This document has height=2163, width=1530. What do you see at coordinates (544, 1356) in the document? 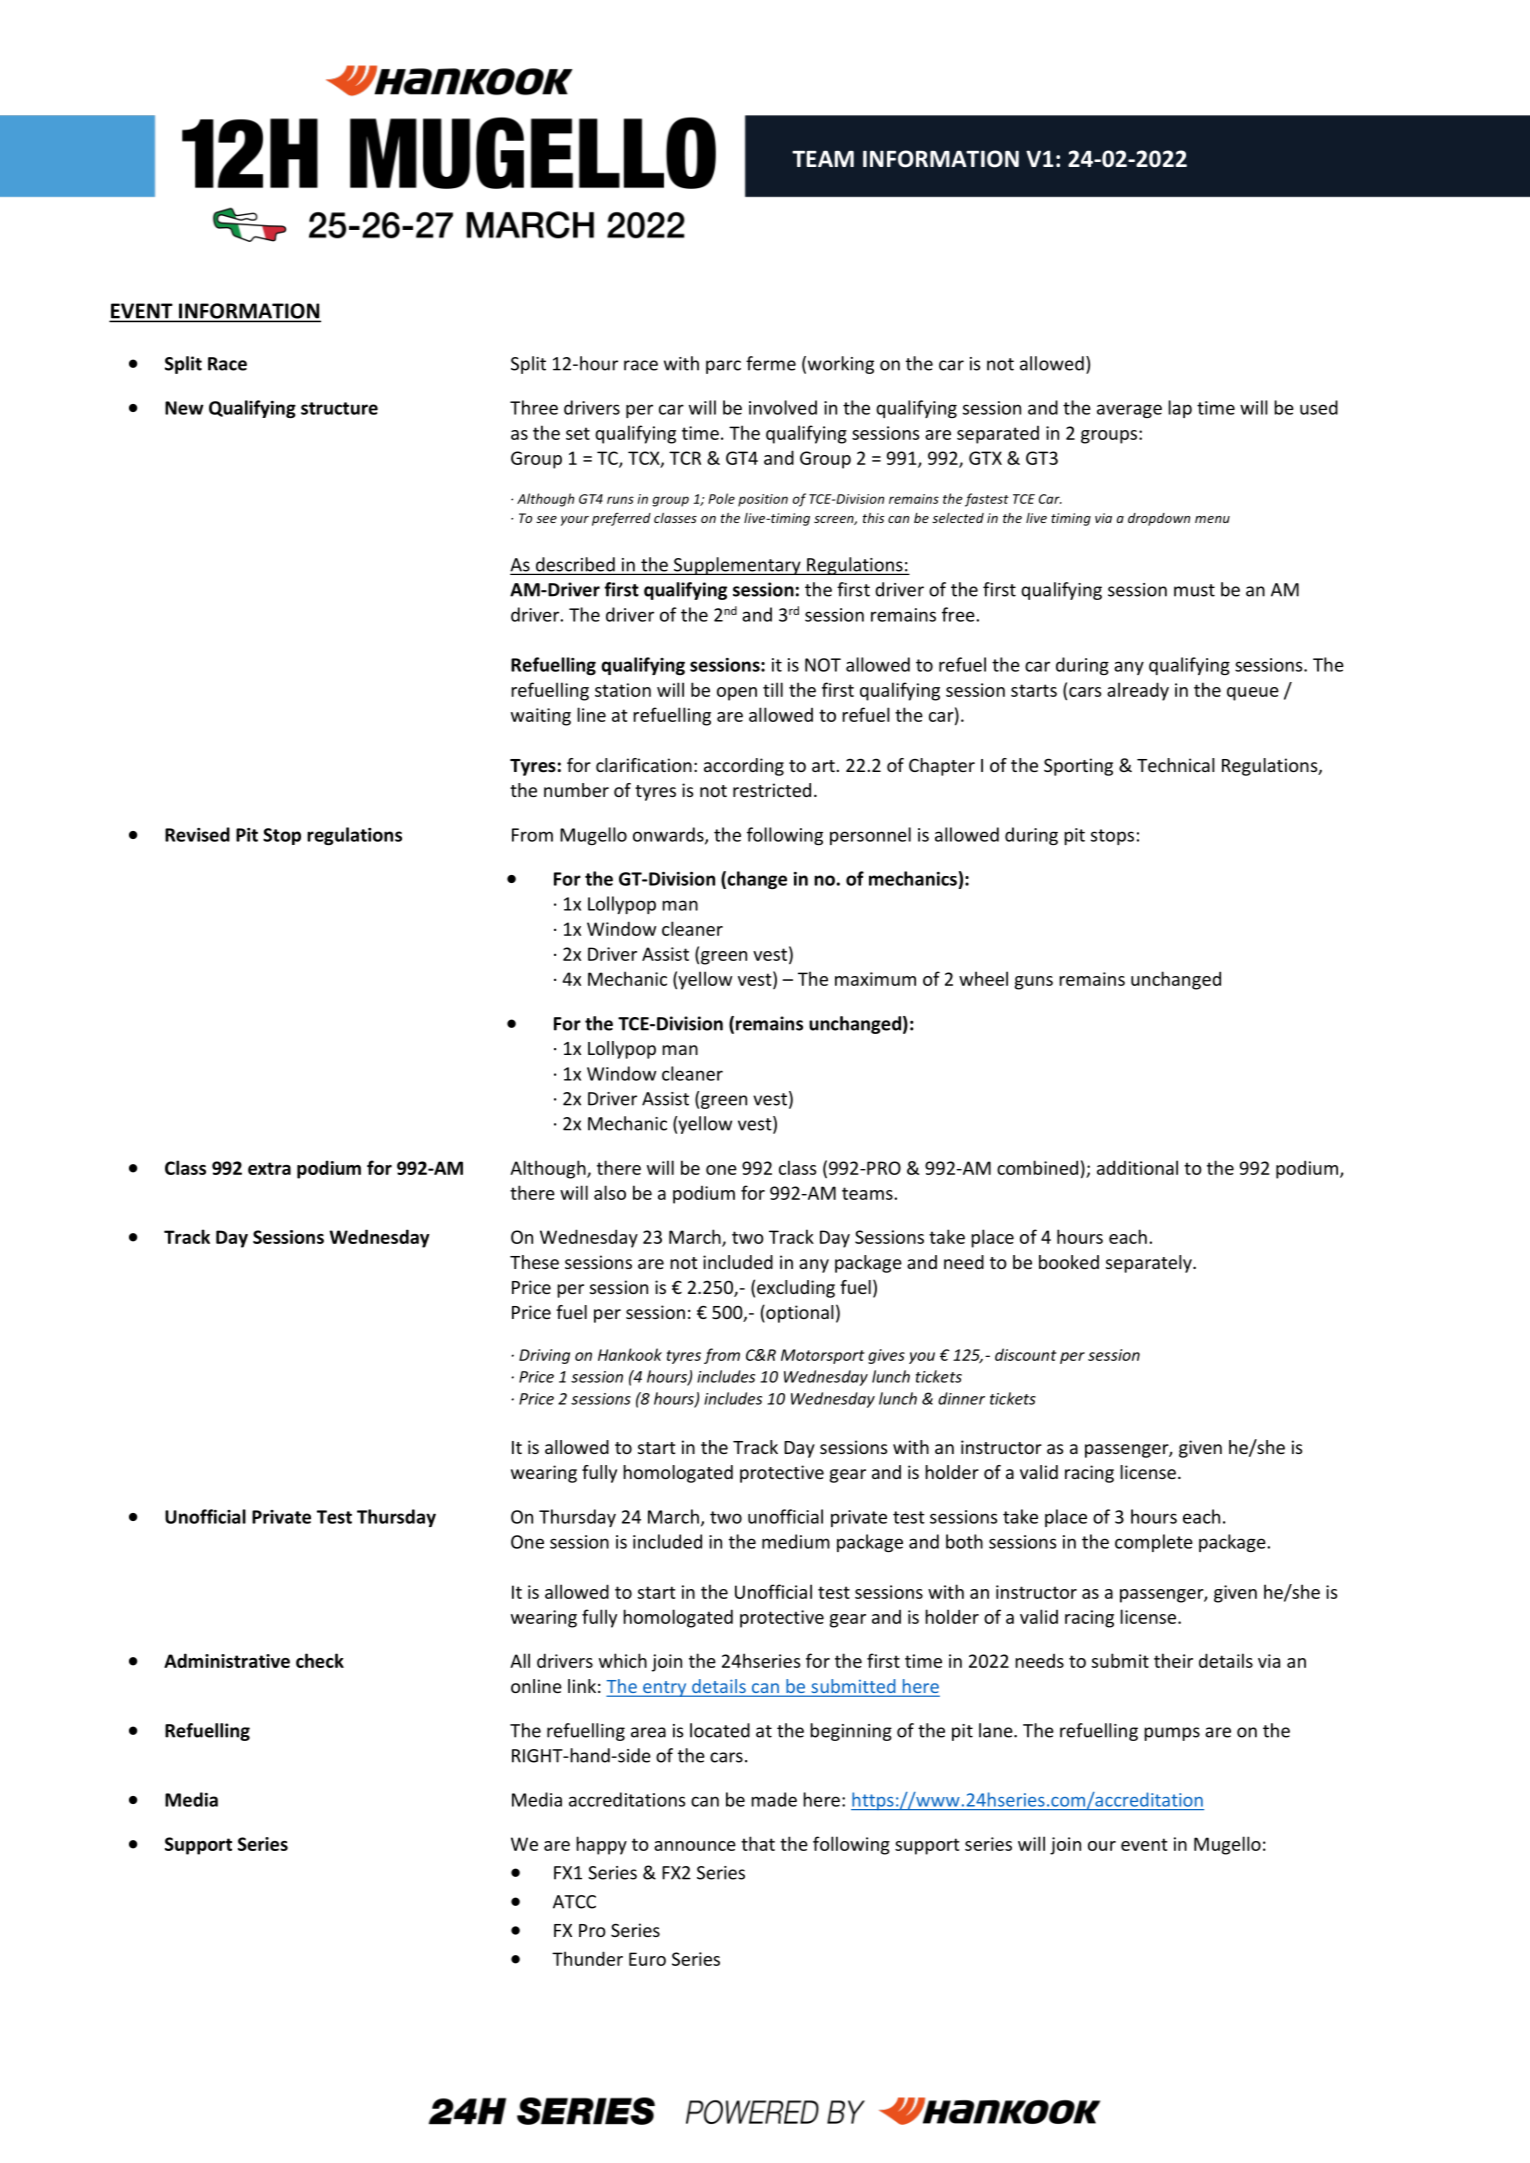
I see `Driving` at bounding box center [544, 1356].
